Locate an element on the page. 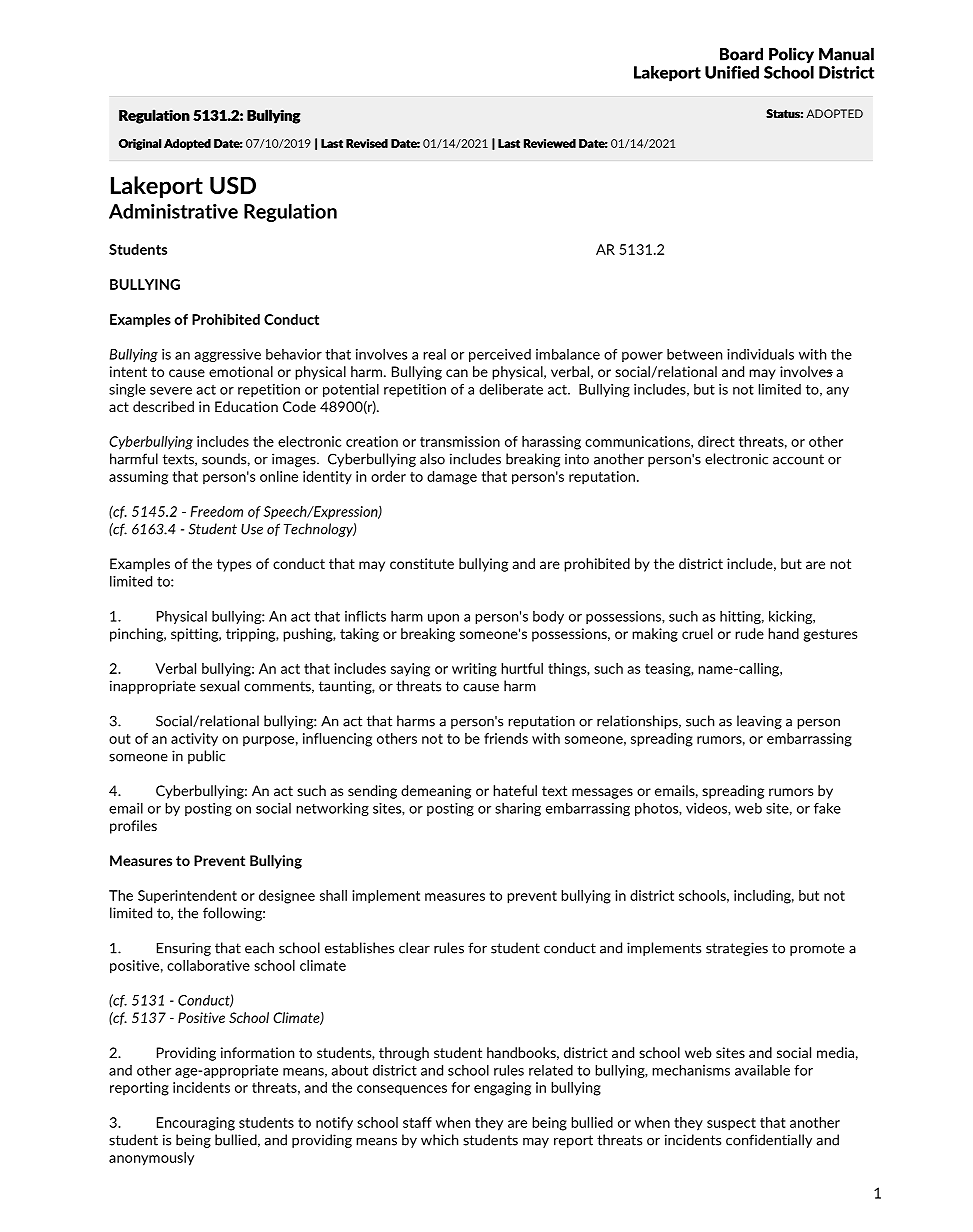  Encouraging is located at coordinates (196, 1124).
